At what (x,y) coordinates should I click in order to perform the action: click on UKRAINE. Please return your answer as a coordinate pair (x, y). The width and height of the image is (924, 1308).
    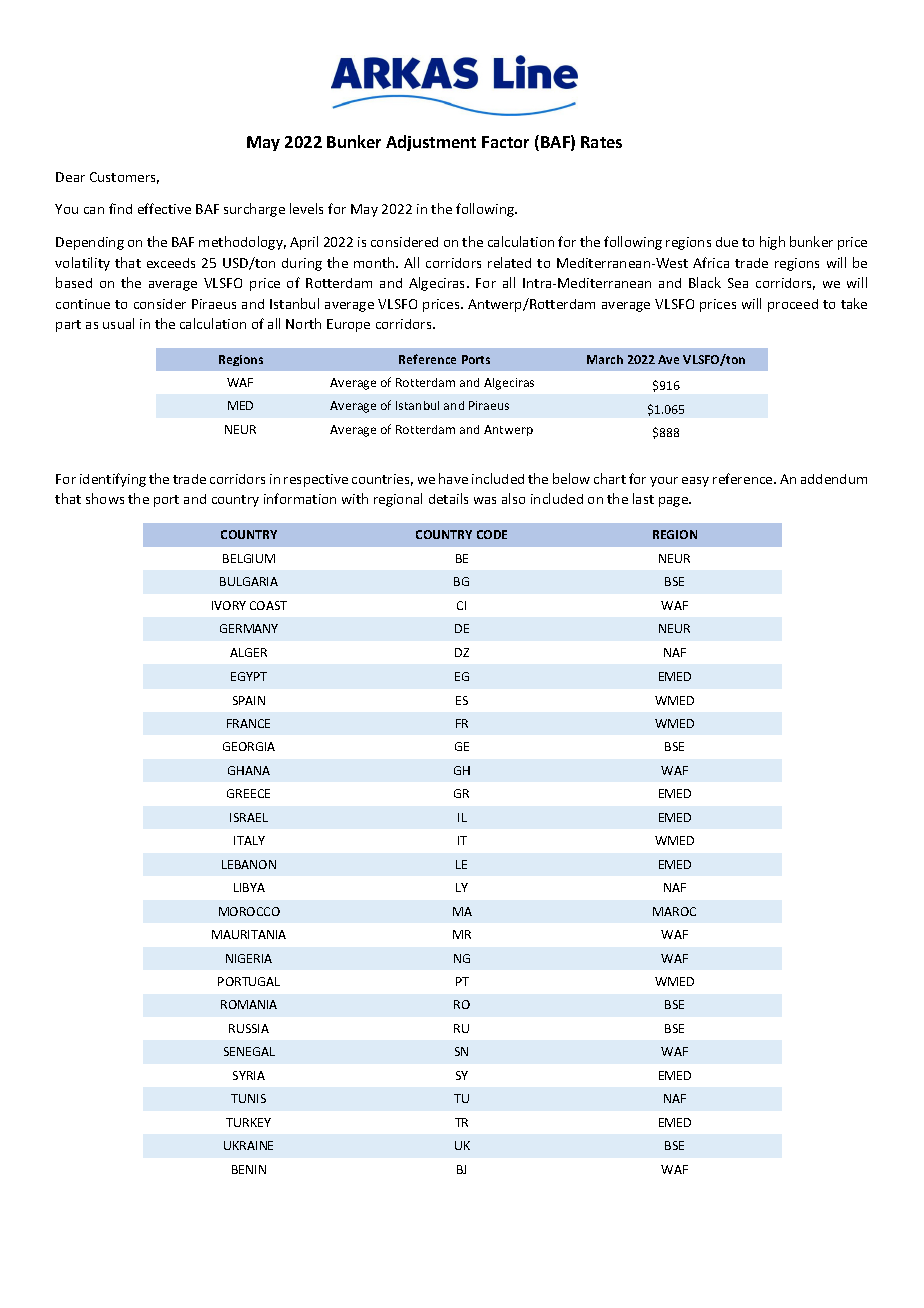
    Looking at the image, I should click on (248, 1145).
